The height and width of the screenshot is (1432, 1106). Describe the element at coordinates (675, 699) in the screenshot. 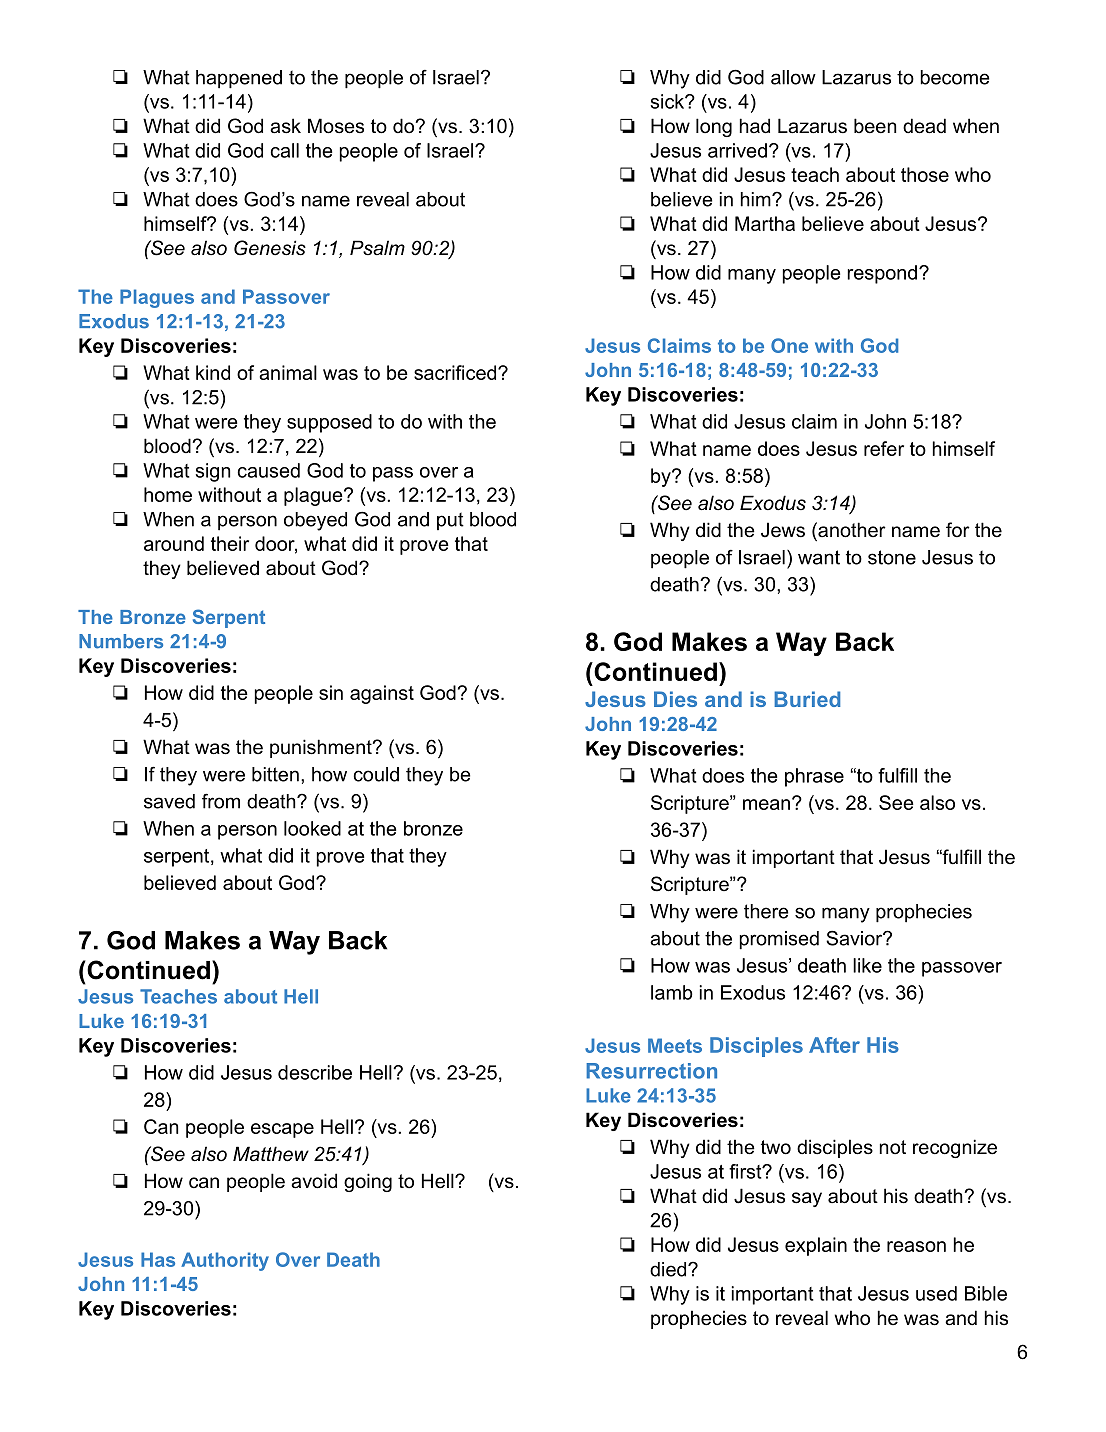

I see `Dies` at that location.
